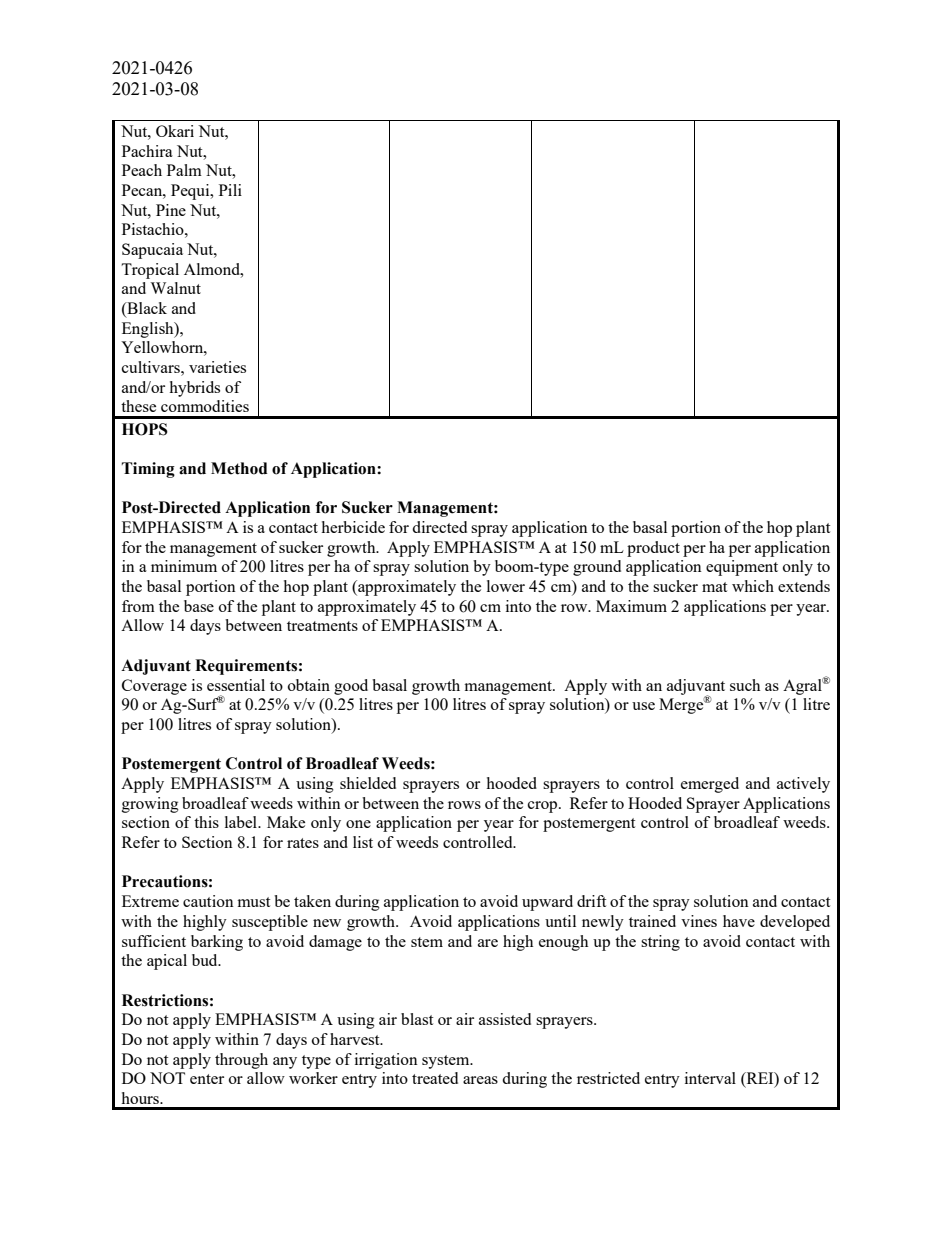  I want to click on interval, so click(710, 1078).
